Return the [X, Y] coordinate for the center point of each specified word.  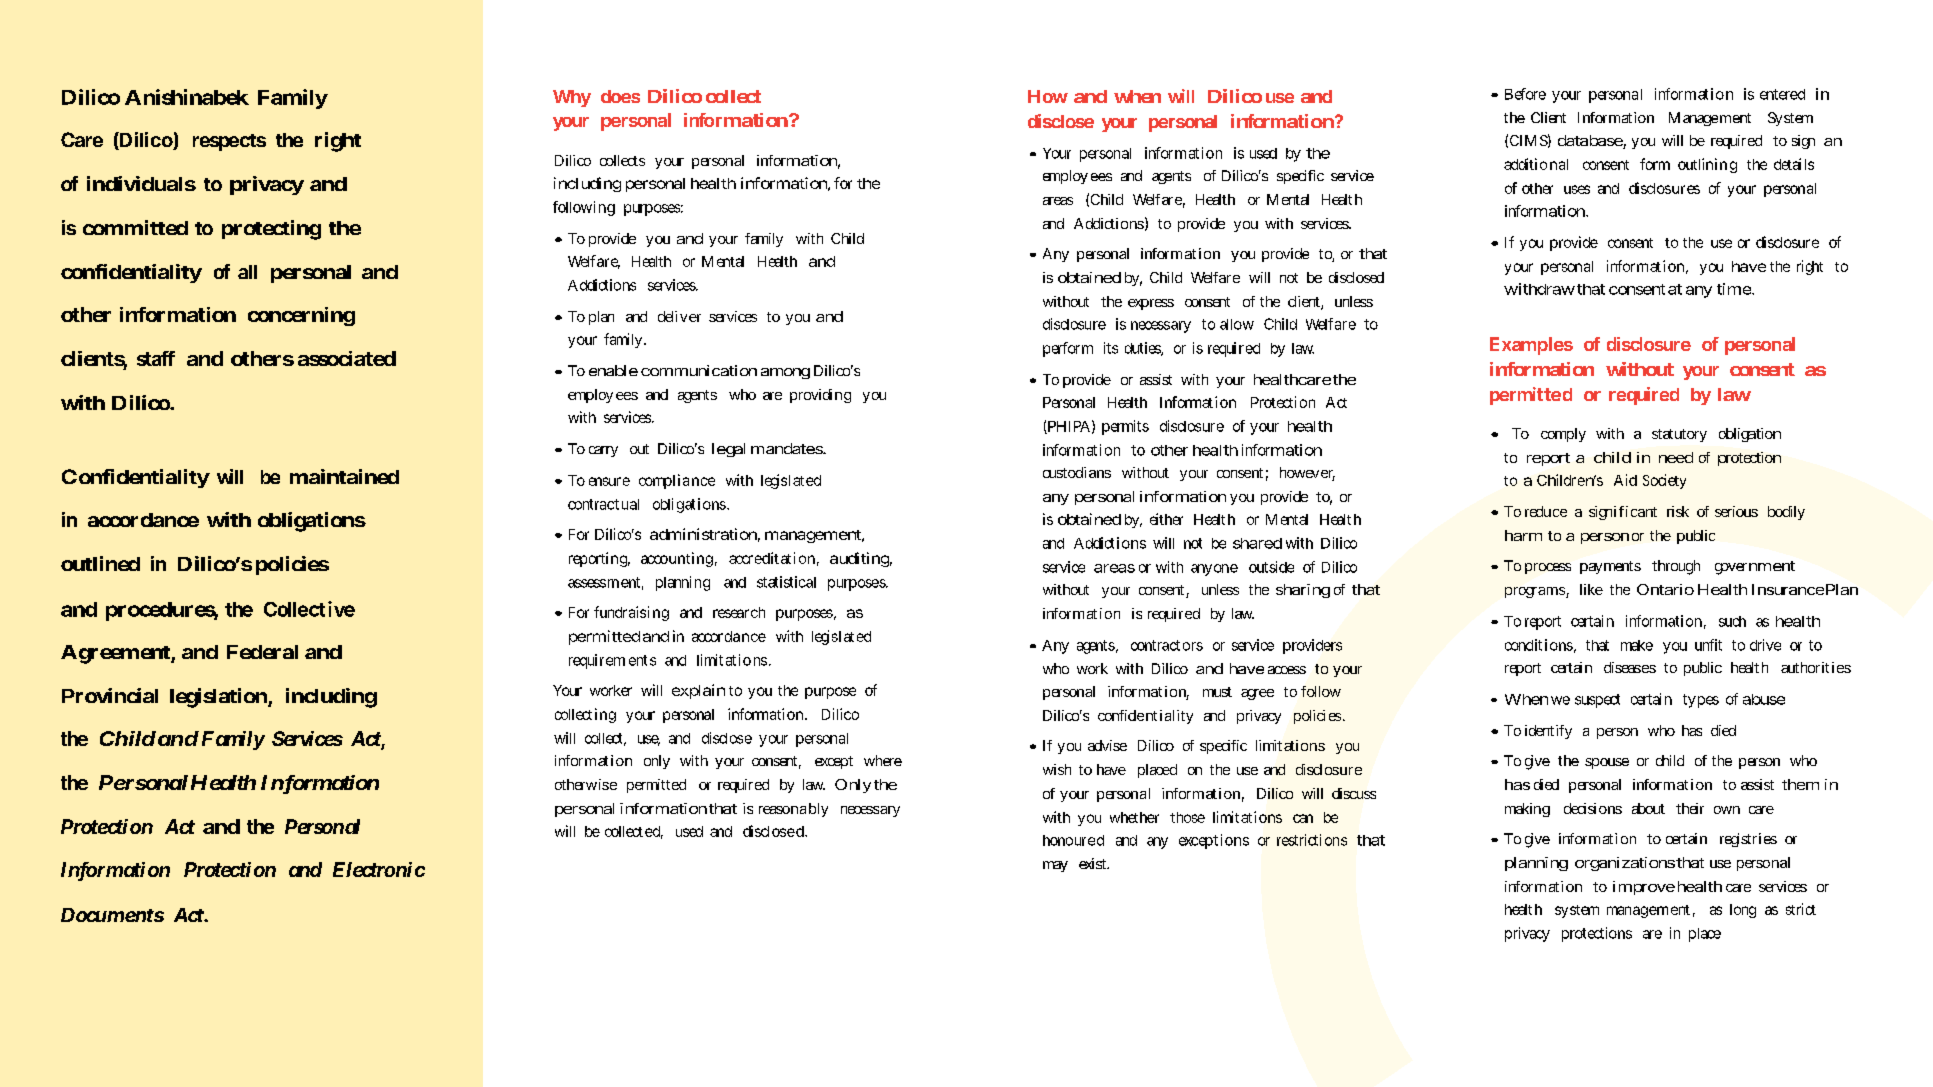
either [1166, 519]
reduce [1546, 511]
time [1734, 289]
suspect [1597, 701]
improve [1644, 888]
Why [572, 98]
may [1055, 866]
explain [698, 691]
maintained [344, 476]
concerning [301, 316]
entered [1782, 94]
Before [1525, 94]
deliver [679, 316]
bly [818, 810]
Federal [262, 652]
